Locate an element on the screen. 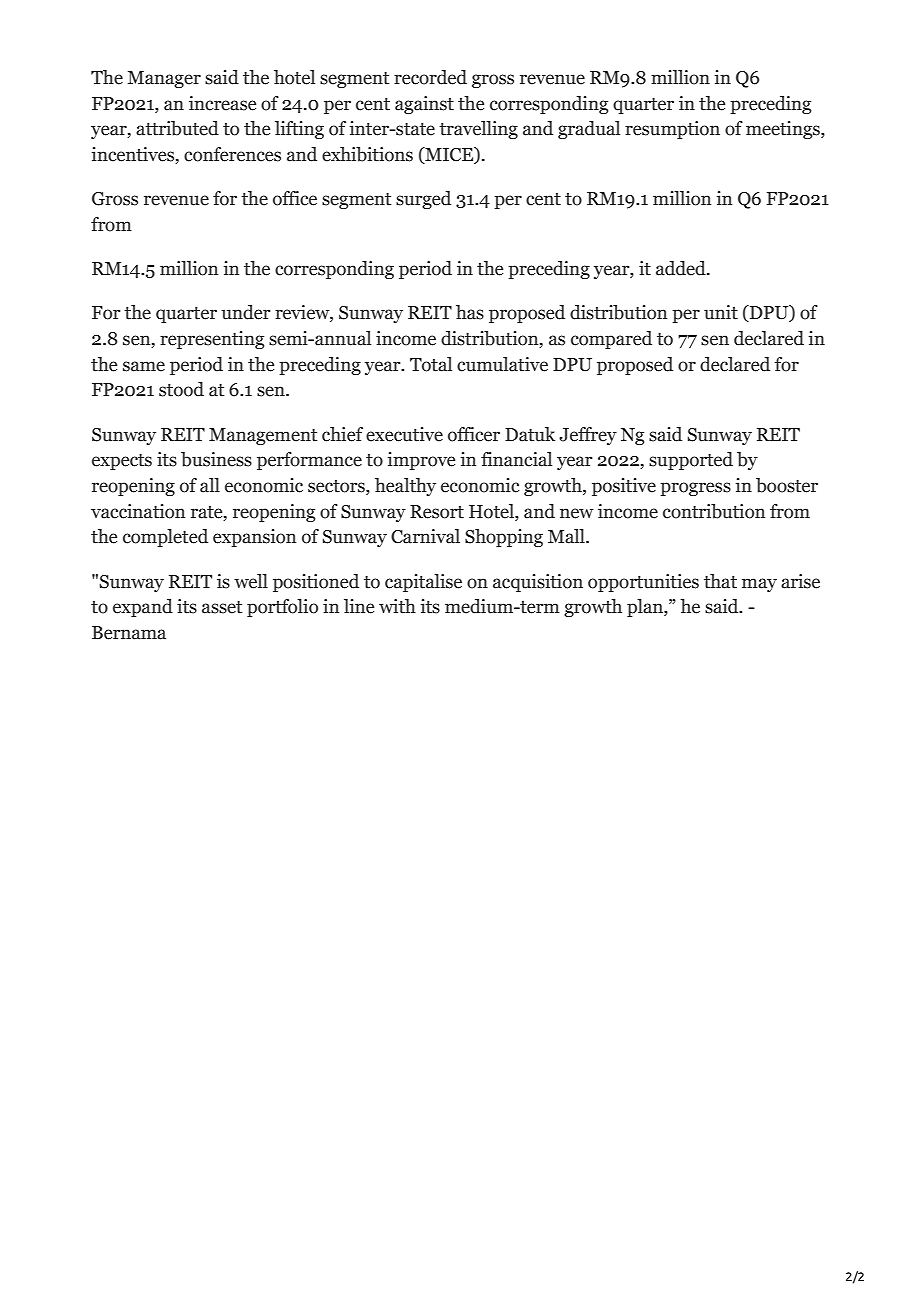  capitalise is located at coordinates (423, 583).
